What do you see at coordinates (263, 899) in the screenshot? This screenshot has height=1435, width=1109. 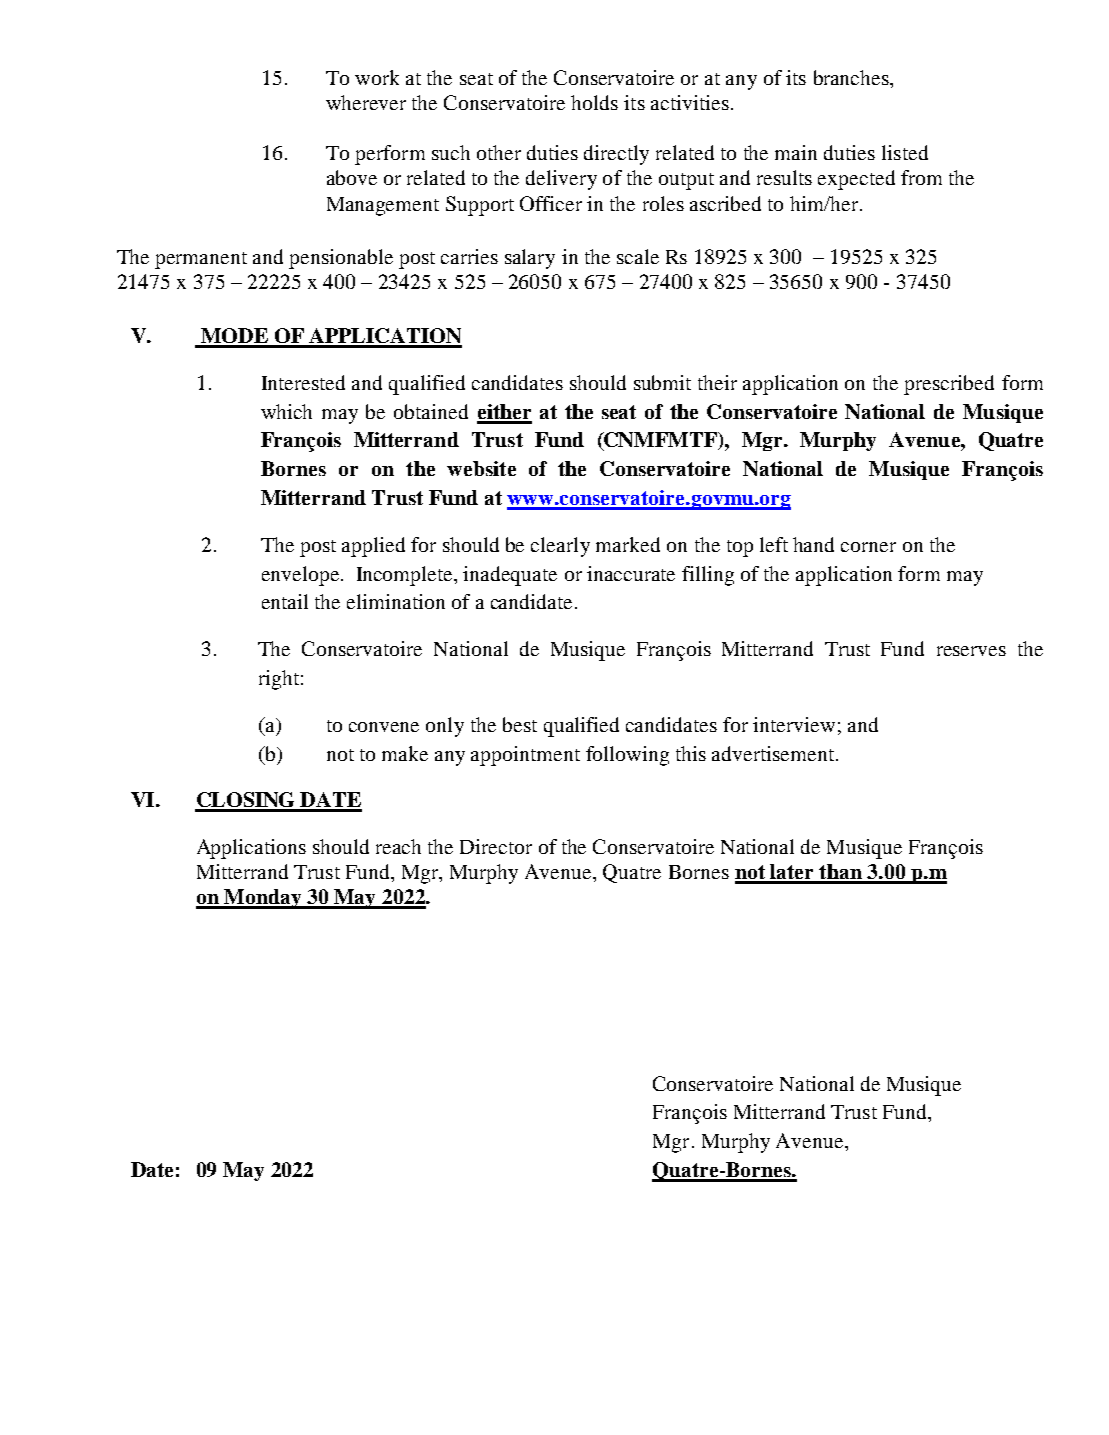 I see `Monday` at bounding box center [263, 899].
